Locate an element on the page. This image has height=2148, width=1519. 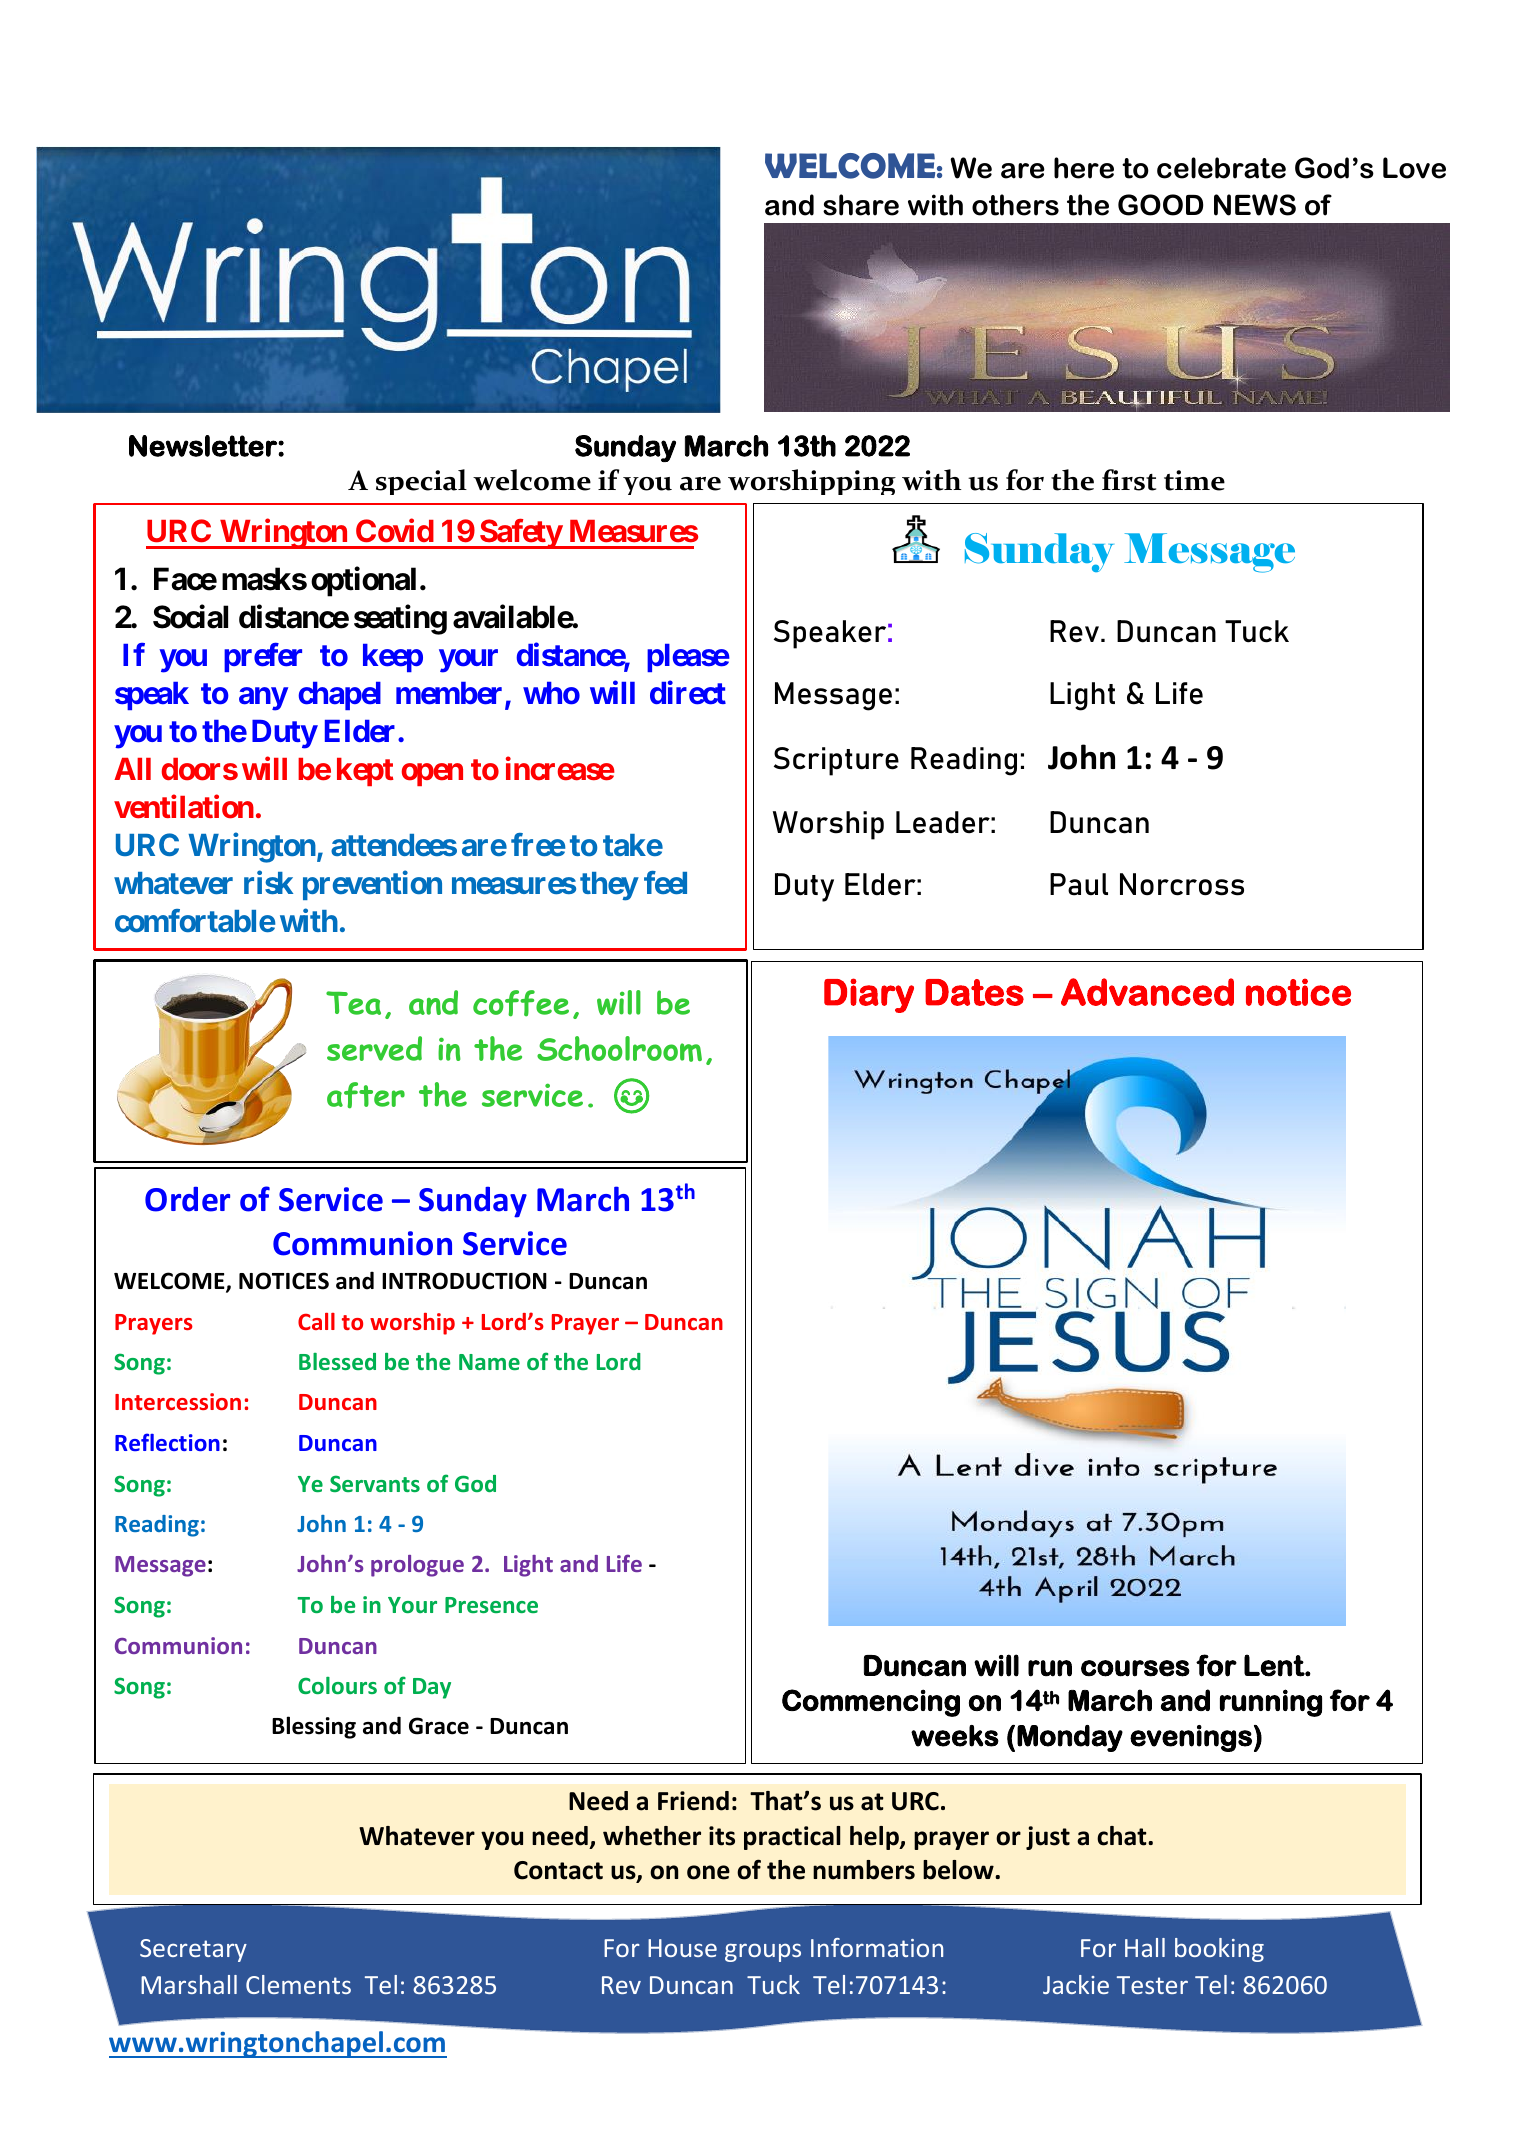
time is located at coordinates (1194, 480).
